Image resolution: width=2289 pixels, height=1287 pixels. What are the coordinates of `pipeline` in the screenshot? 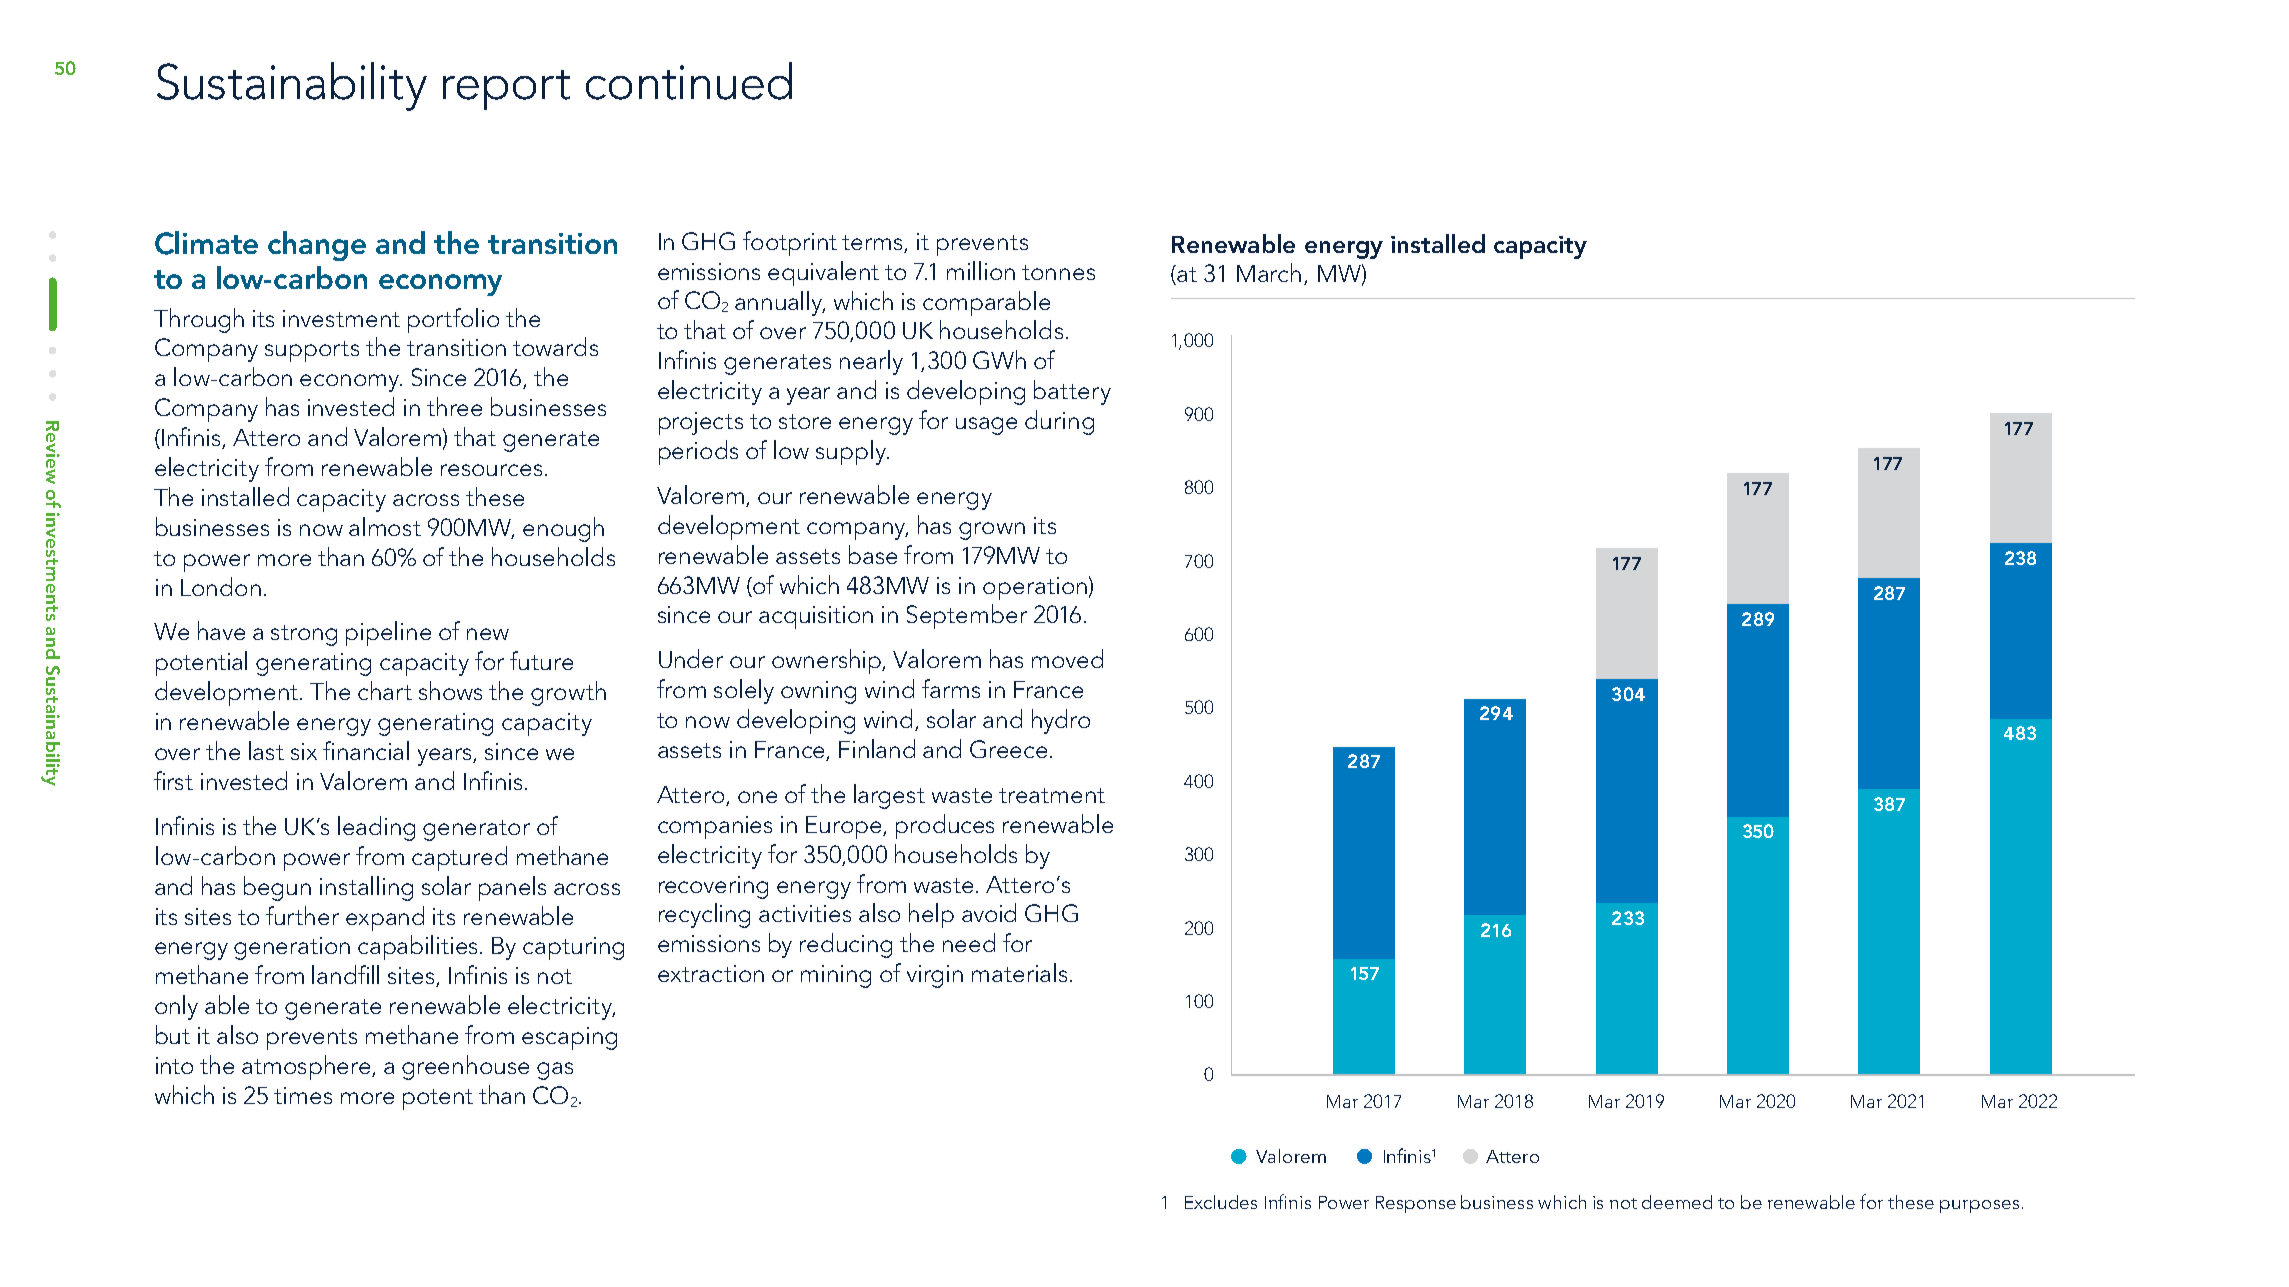 It's located at (388, 633).
